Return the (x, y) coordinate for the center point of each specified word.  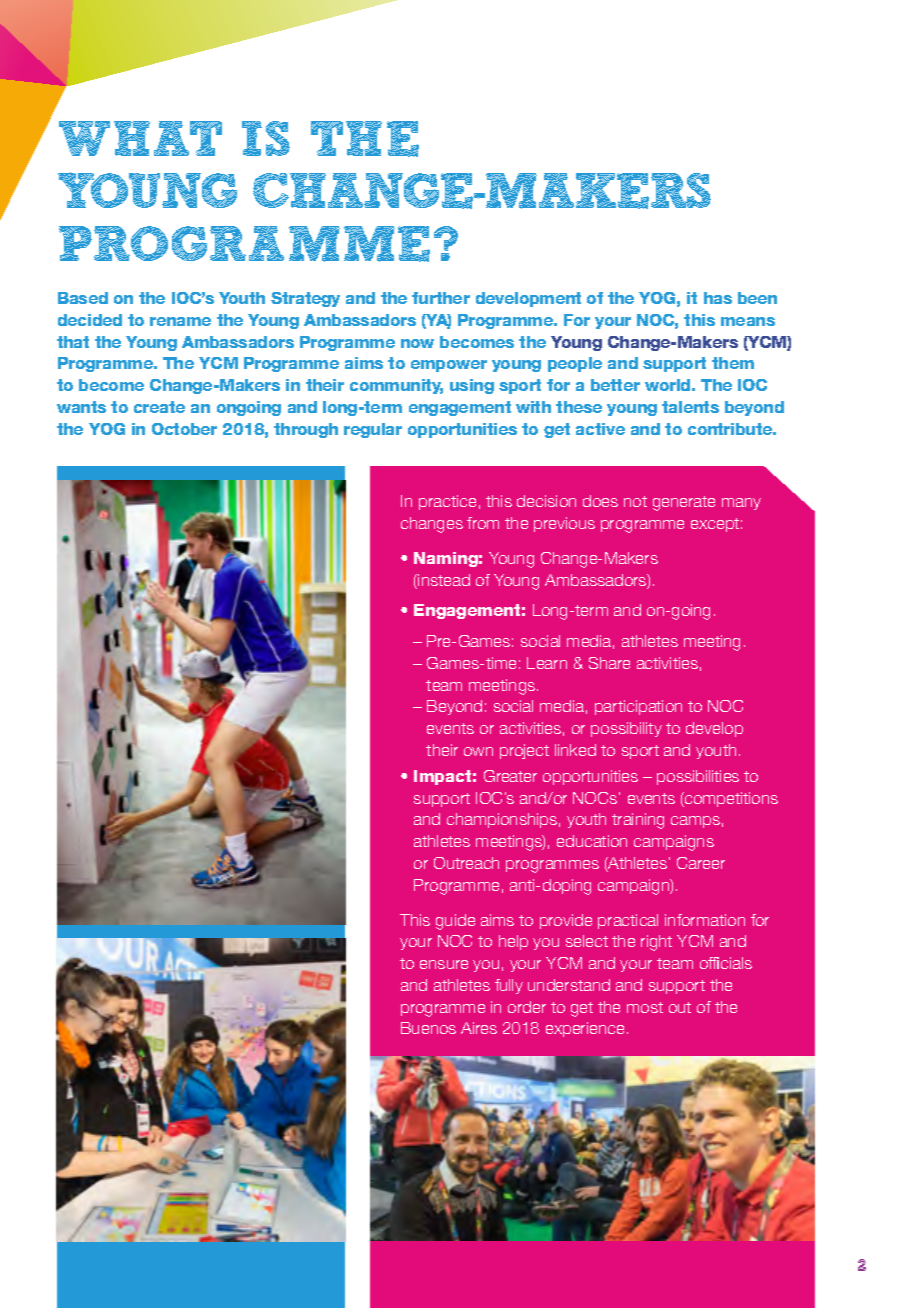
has (718, 298)
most (645, 1007)
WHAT (140, 138)
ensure (444, 964)
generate (684, 503)
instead (443, 581)
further (441, 298)
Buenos (428, 1028)
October (184, 429)
